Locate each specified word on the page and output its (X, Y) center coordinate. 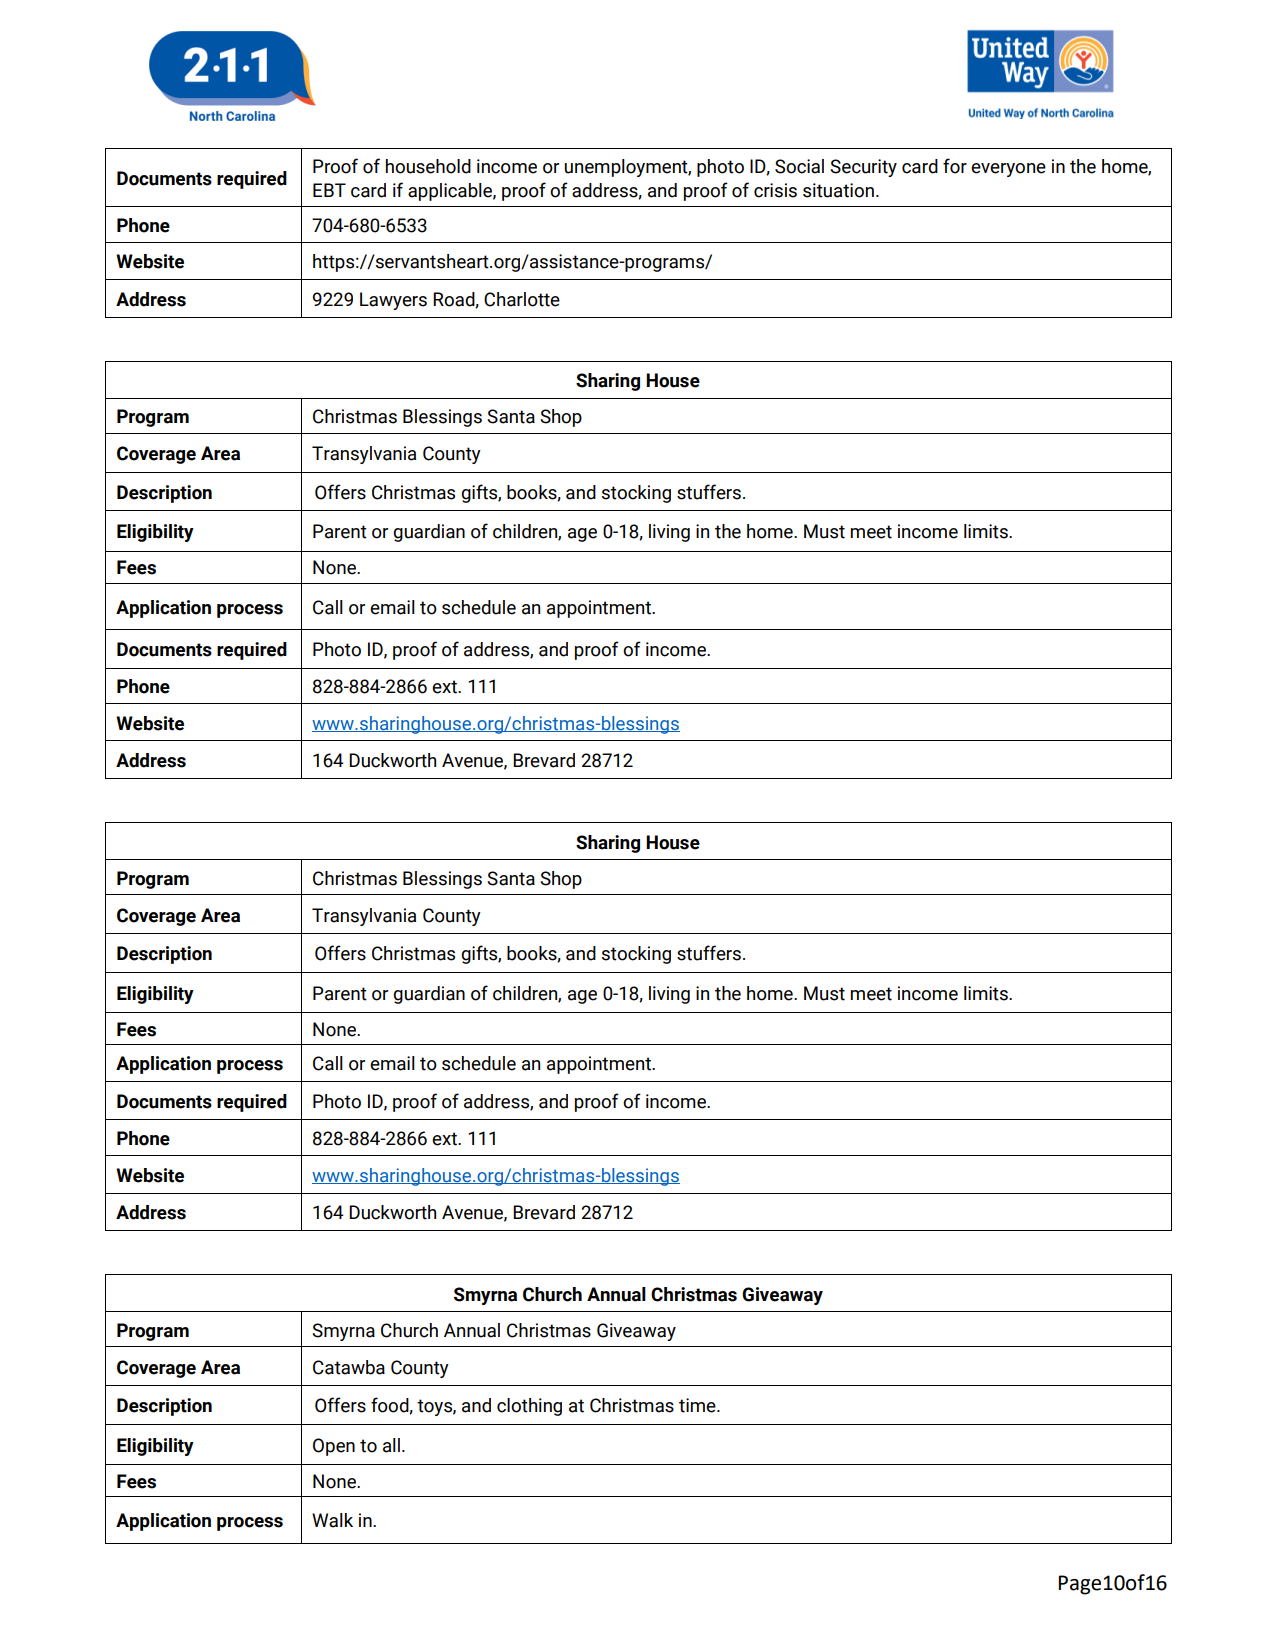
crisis (775, 190)
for (955, 166)
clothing (529, 1407)
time (698, 1405)
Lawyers (393, 301)
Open (334, 1447)
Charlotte (522, 299)
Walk (332, 1520)
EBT (329, 190)
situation (838, 190)
